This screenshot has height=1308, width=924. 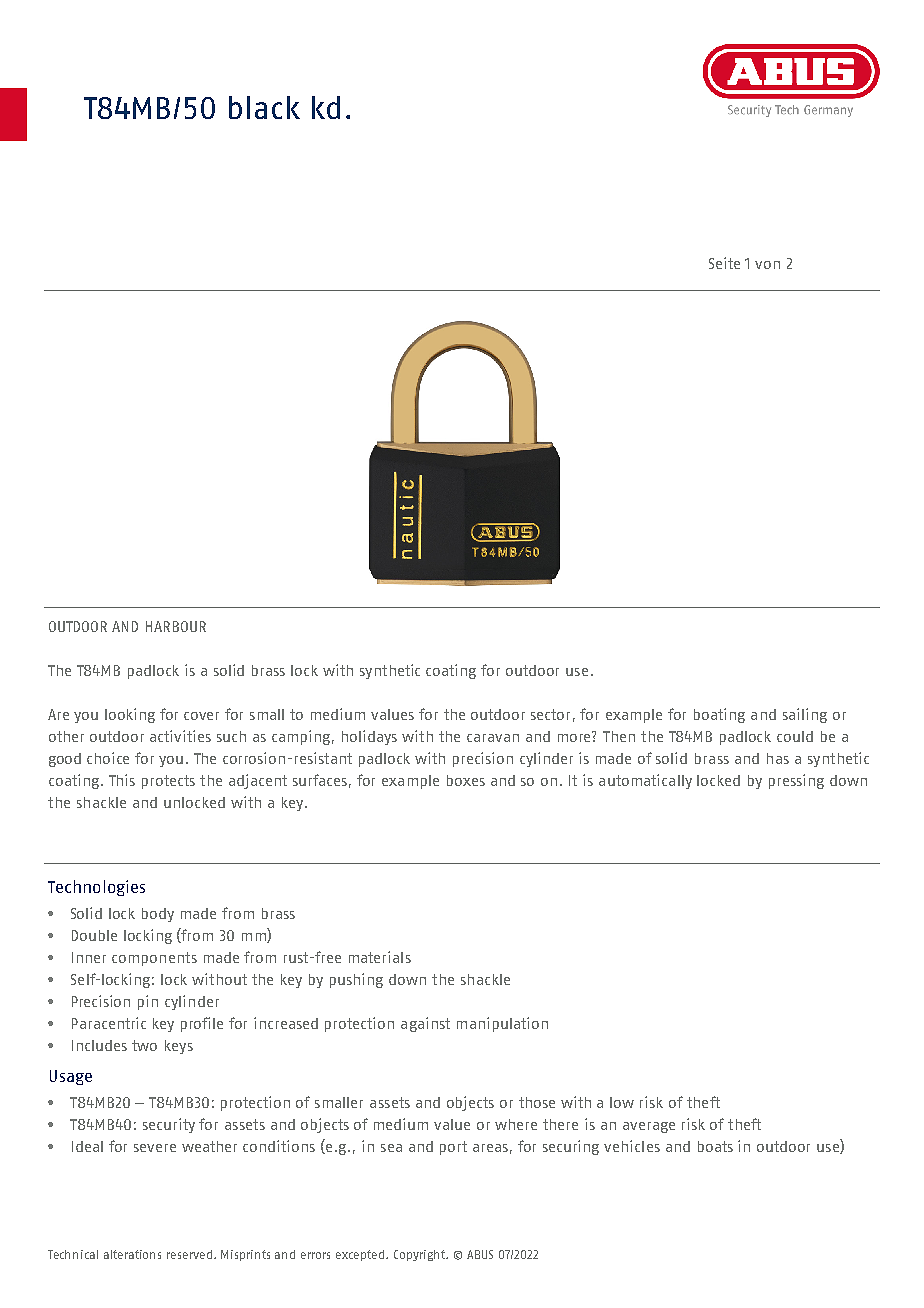 I want to click on alterations, so click(x=132, y=1254).
